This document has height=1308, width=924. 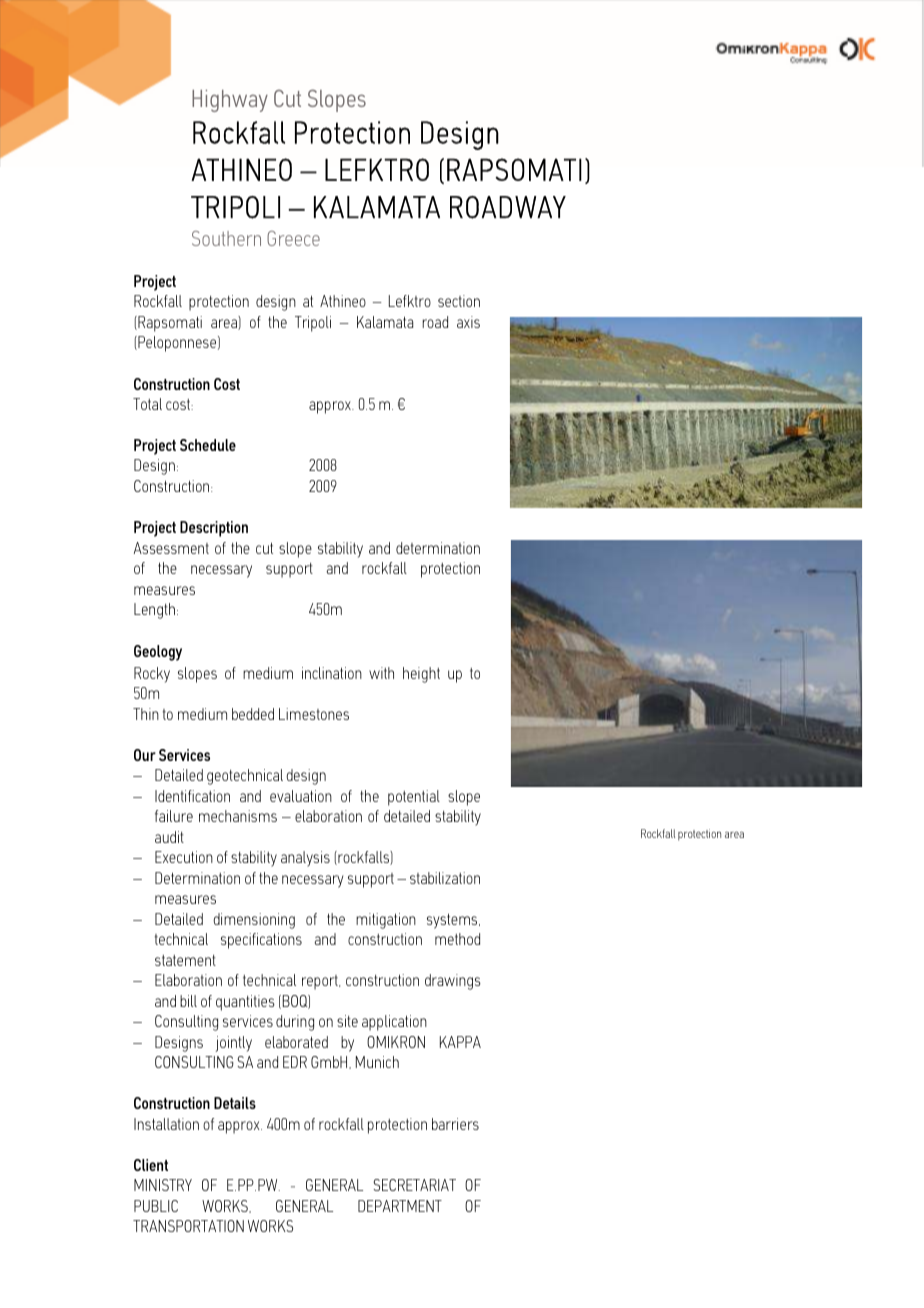 I want to click on TRANSPORTATION, so click(x=188, y=1226).
